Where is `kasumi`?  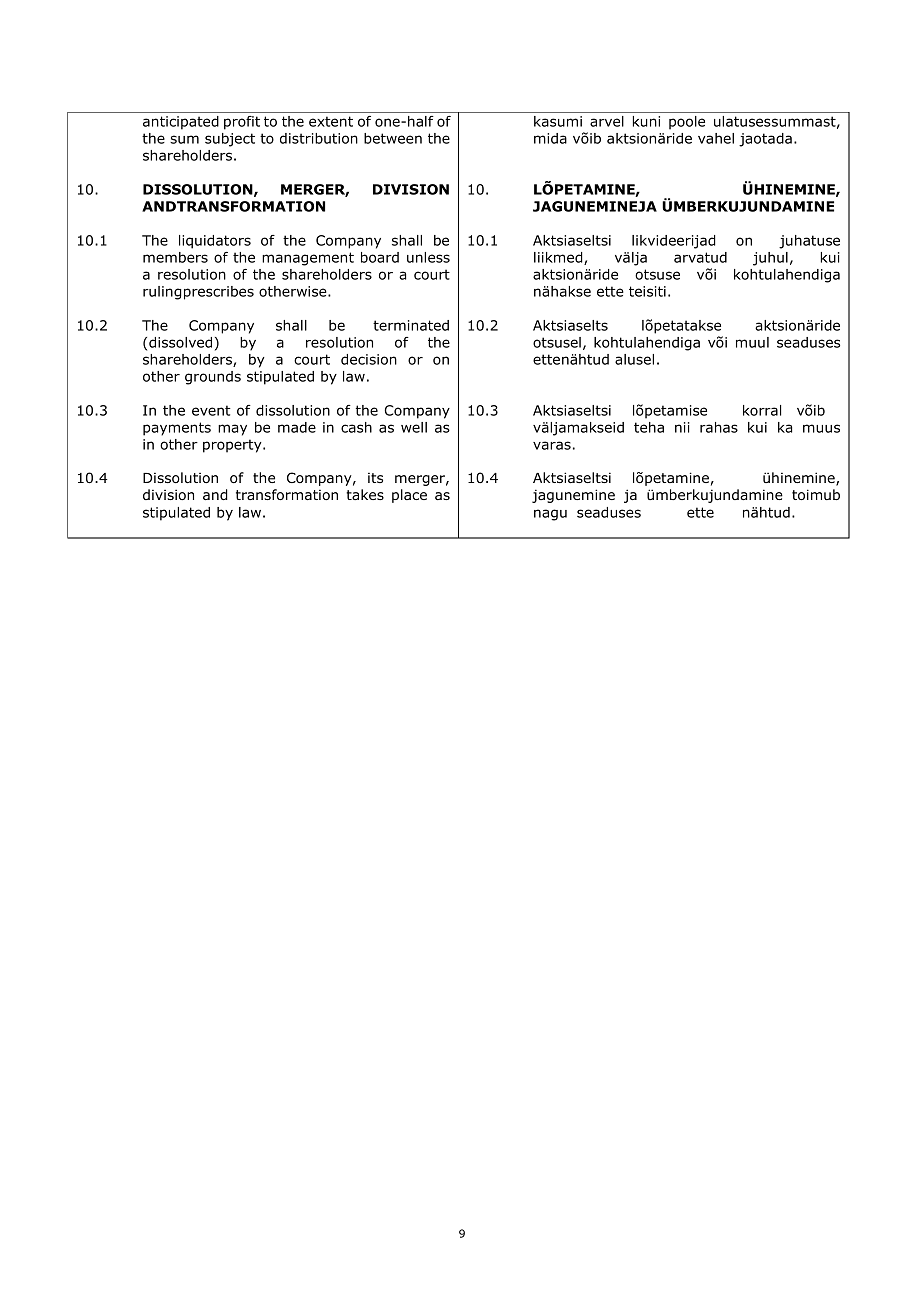 kasumi is located at coordinates (558, 121).
